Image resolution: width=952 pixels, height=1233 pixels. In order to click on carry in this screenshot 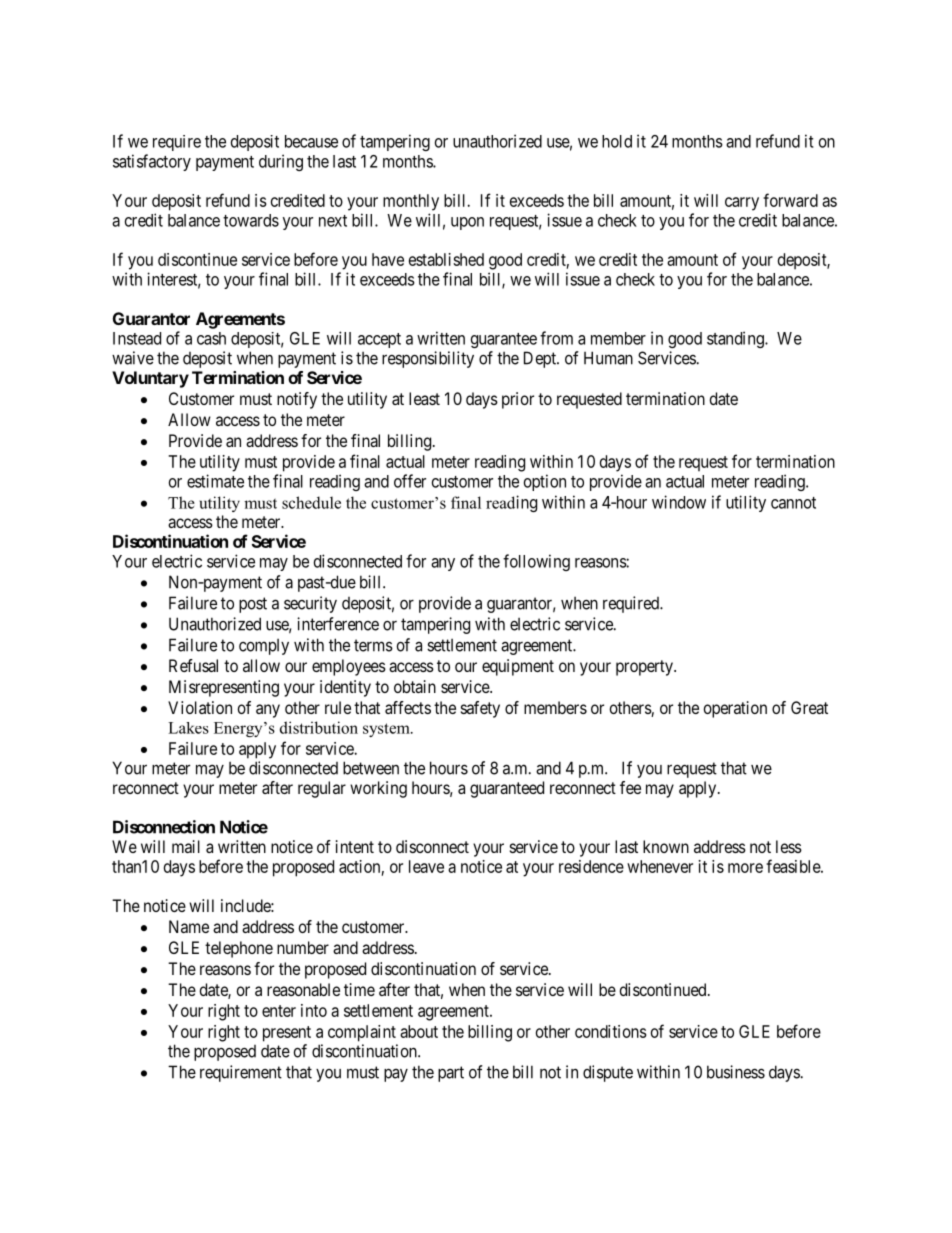, I will do `click(742, 204)`.
